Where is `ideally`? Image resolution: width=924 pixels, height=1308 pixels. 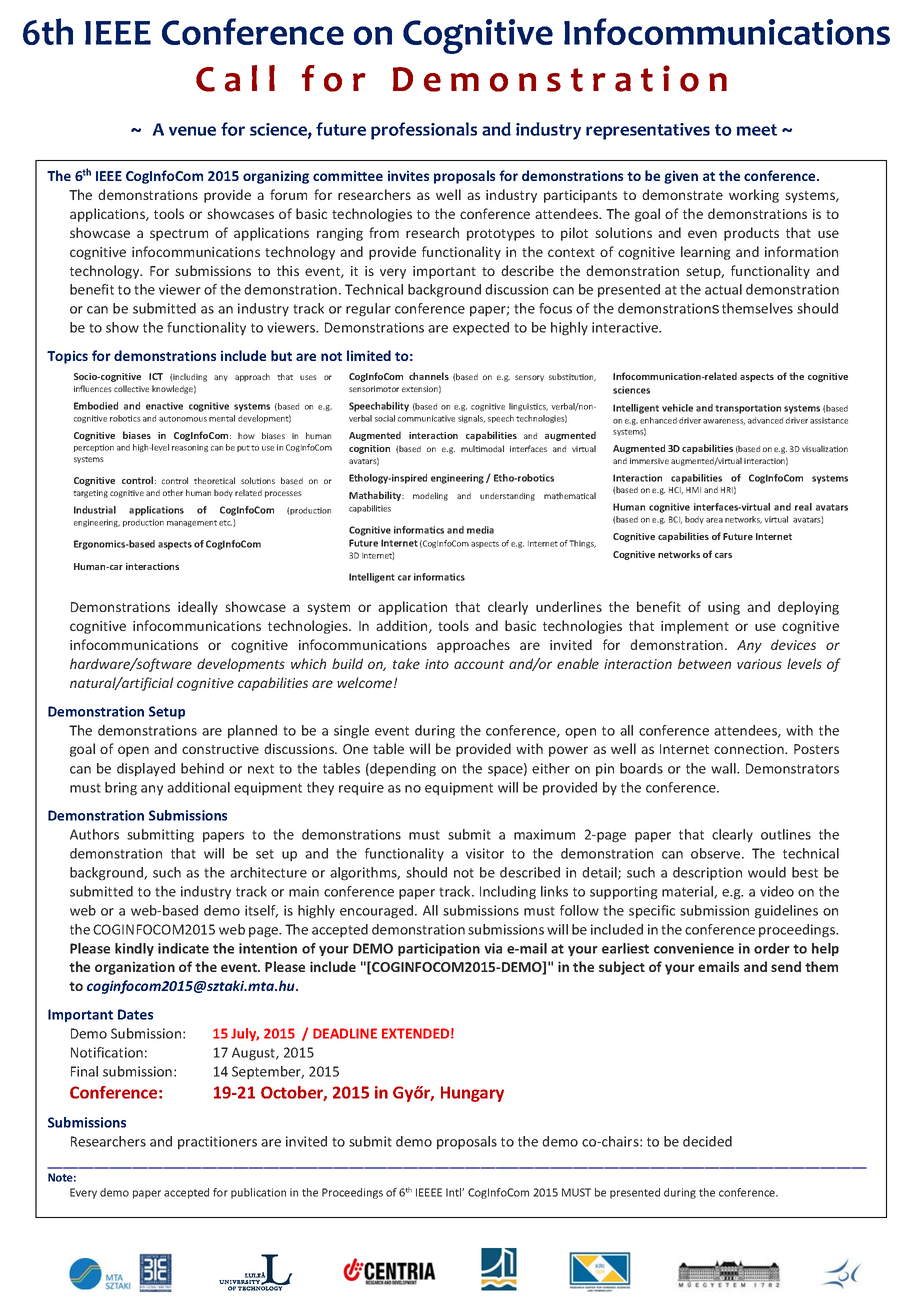 ideally is located at coordinates (198, 608).
